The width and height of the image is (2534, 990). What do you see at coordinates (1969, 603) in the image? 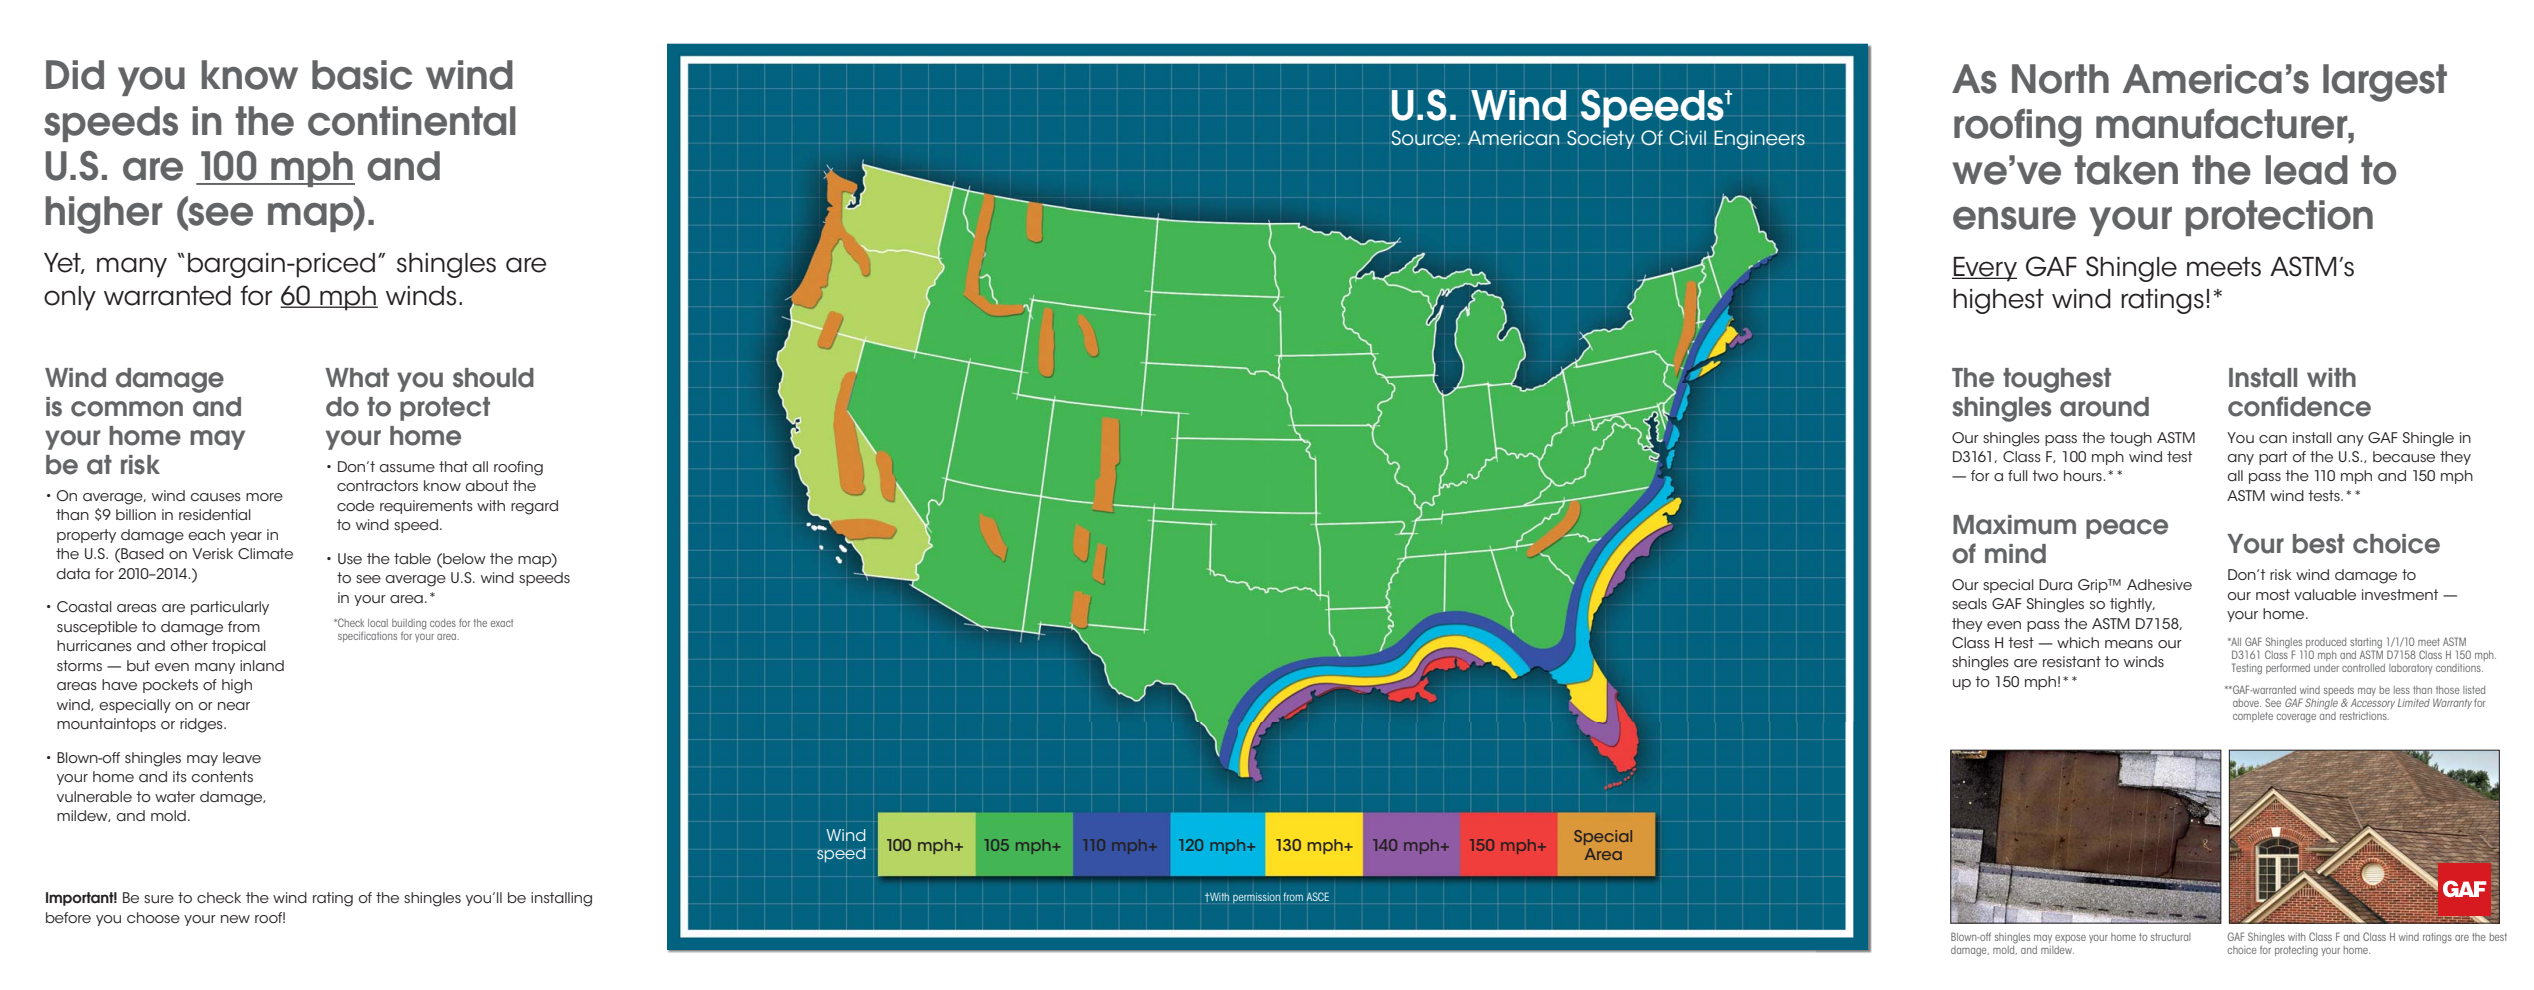
I see `seals` at bounding box center [1969, 603].
